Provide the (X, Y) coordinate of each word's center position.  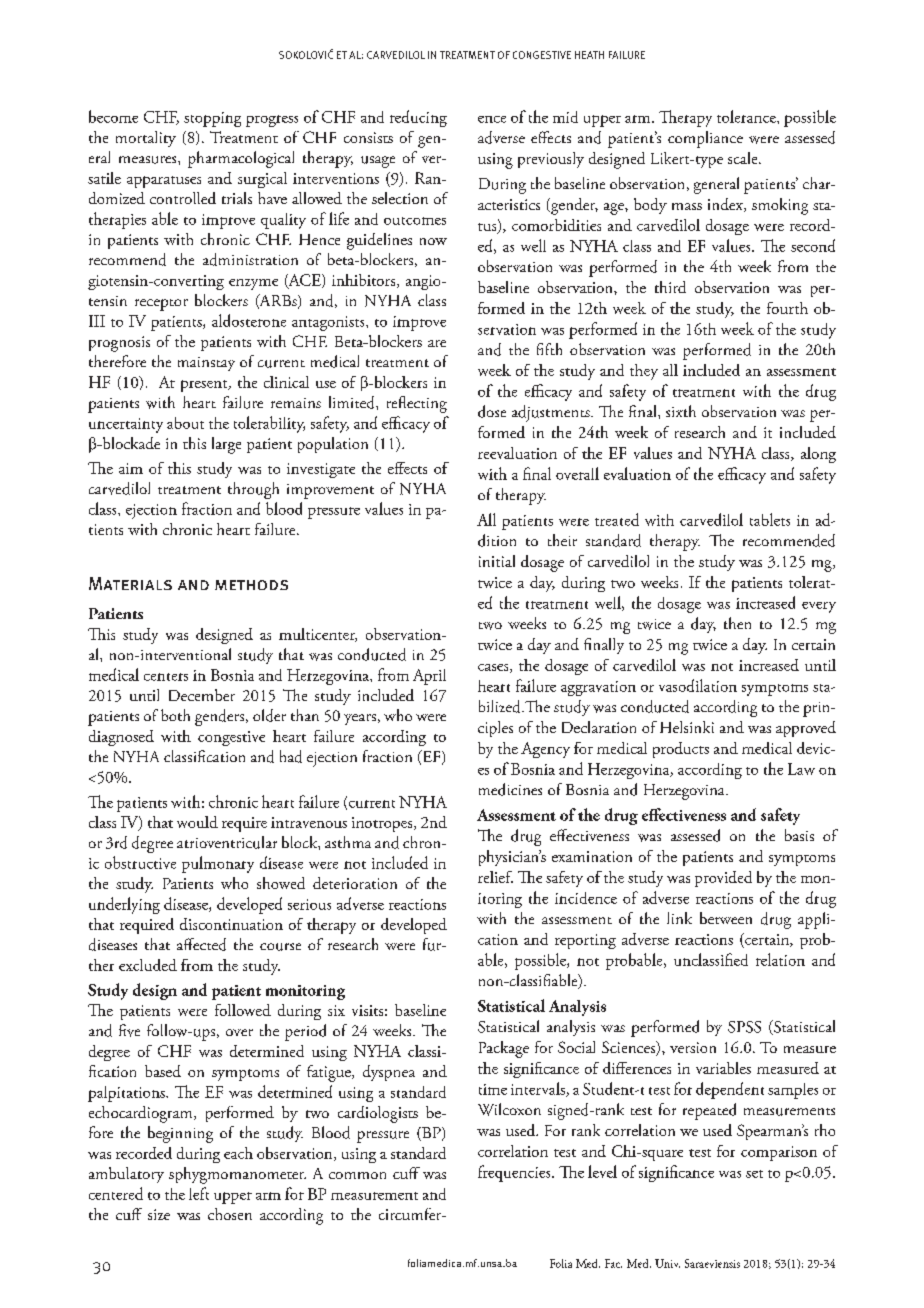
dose (492, 411)
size (159, 1214)
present (205, 386)
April (429, 677)
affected (201, 944)
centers (166, 677)
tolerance (747, 116)
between (726, 918)
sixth (681, 411)
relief (495, 877)
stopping (212, 119)
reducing (418, 118)
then (737, 623)
